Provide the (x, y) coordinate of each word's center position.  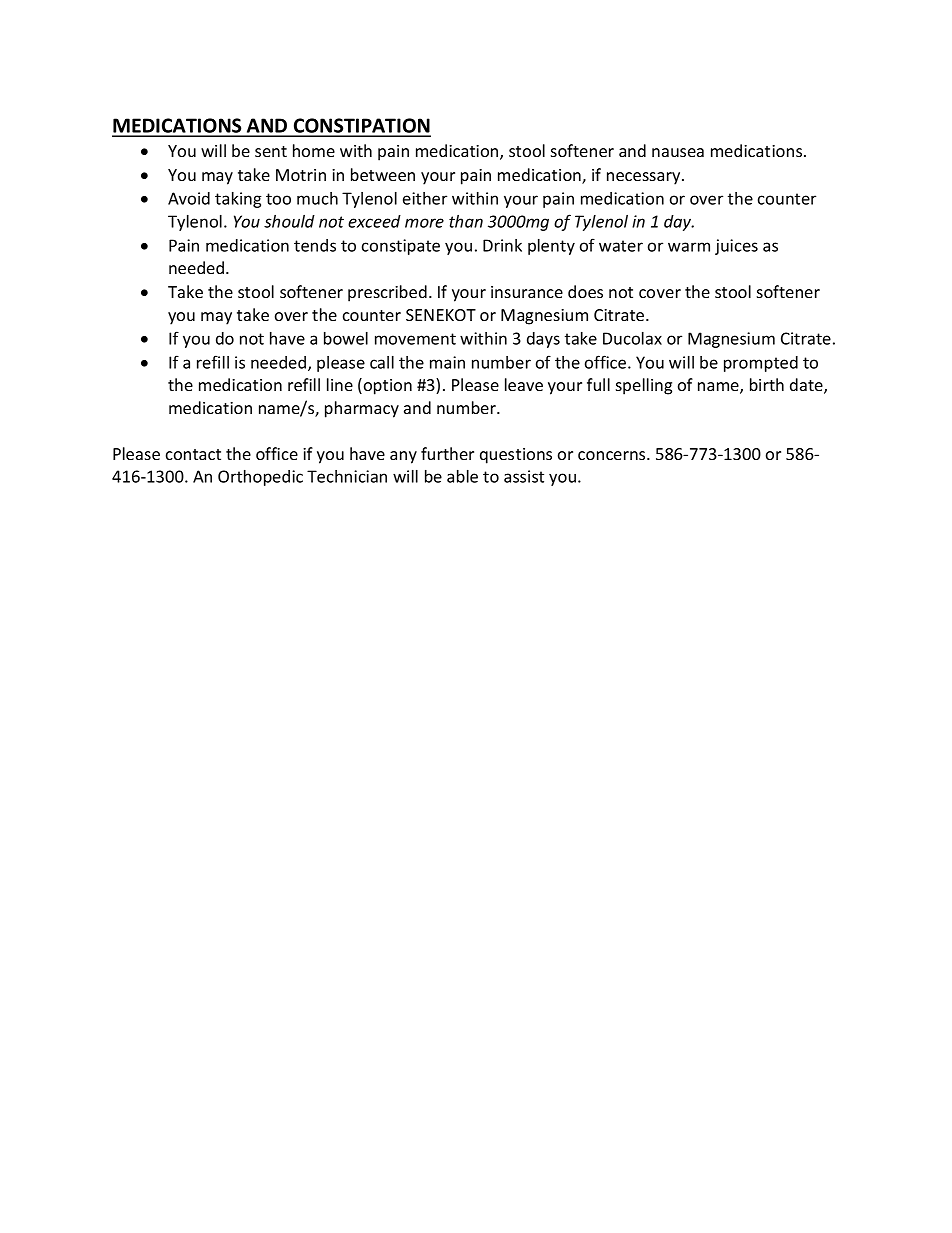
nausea (678, 152)
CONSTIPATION (361, 127)
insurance (527, 292)
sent (271, 151)
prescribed (387, 293)
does (585, 291)
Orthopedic (260, 478)
